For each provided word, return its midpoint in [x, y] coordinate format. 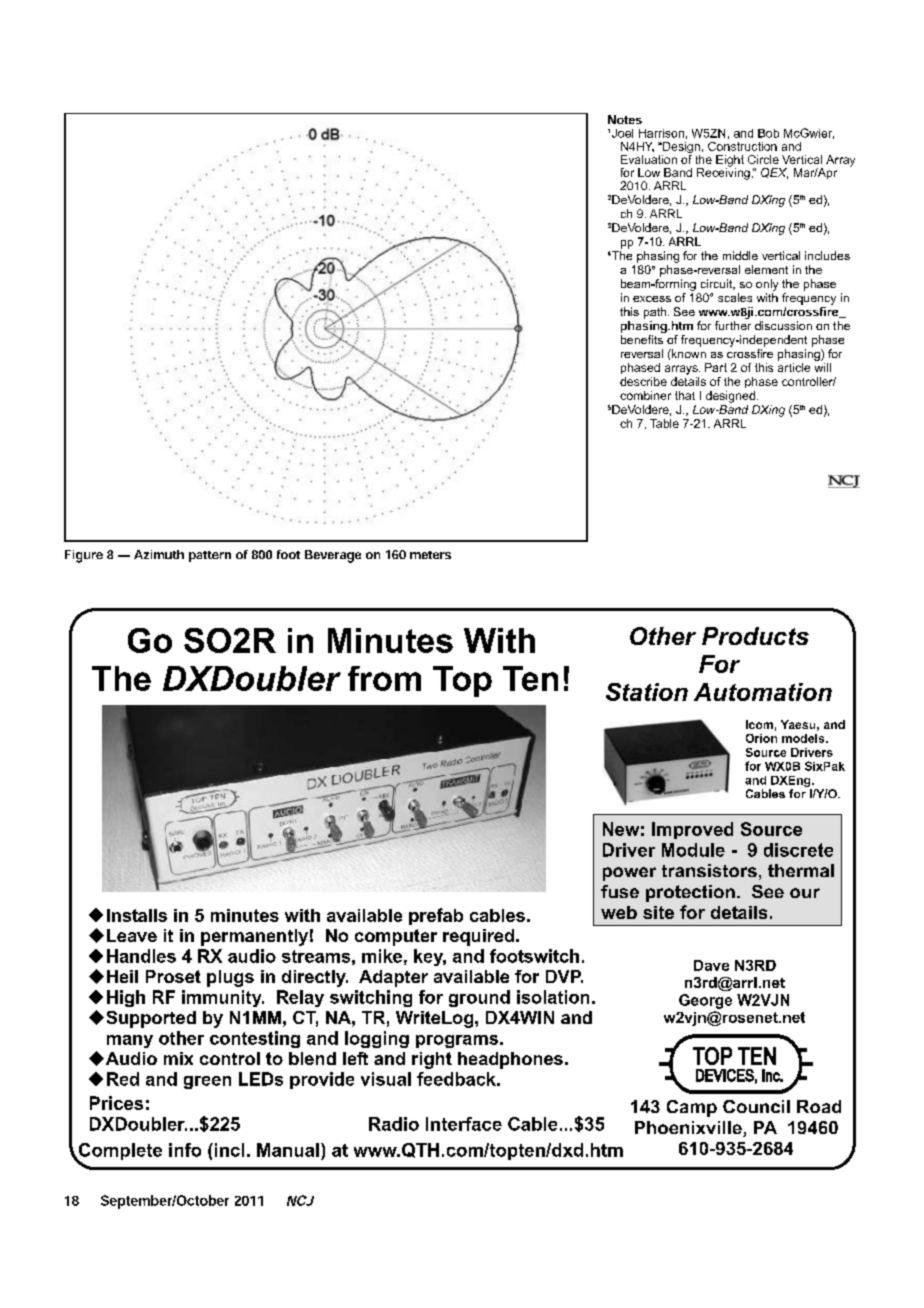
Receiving [723, 173]
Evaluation [649, 159]
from [384, 678]
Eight [730, 162]
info [185, 1150]
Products [755, 636]
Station [647, 692]
